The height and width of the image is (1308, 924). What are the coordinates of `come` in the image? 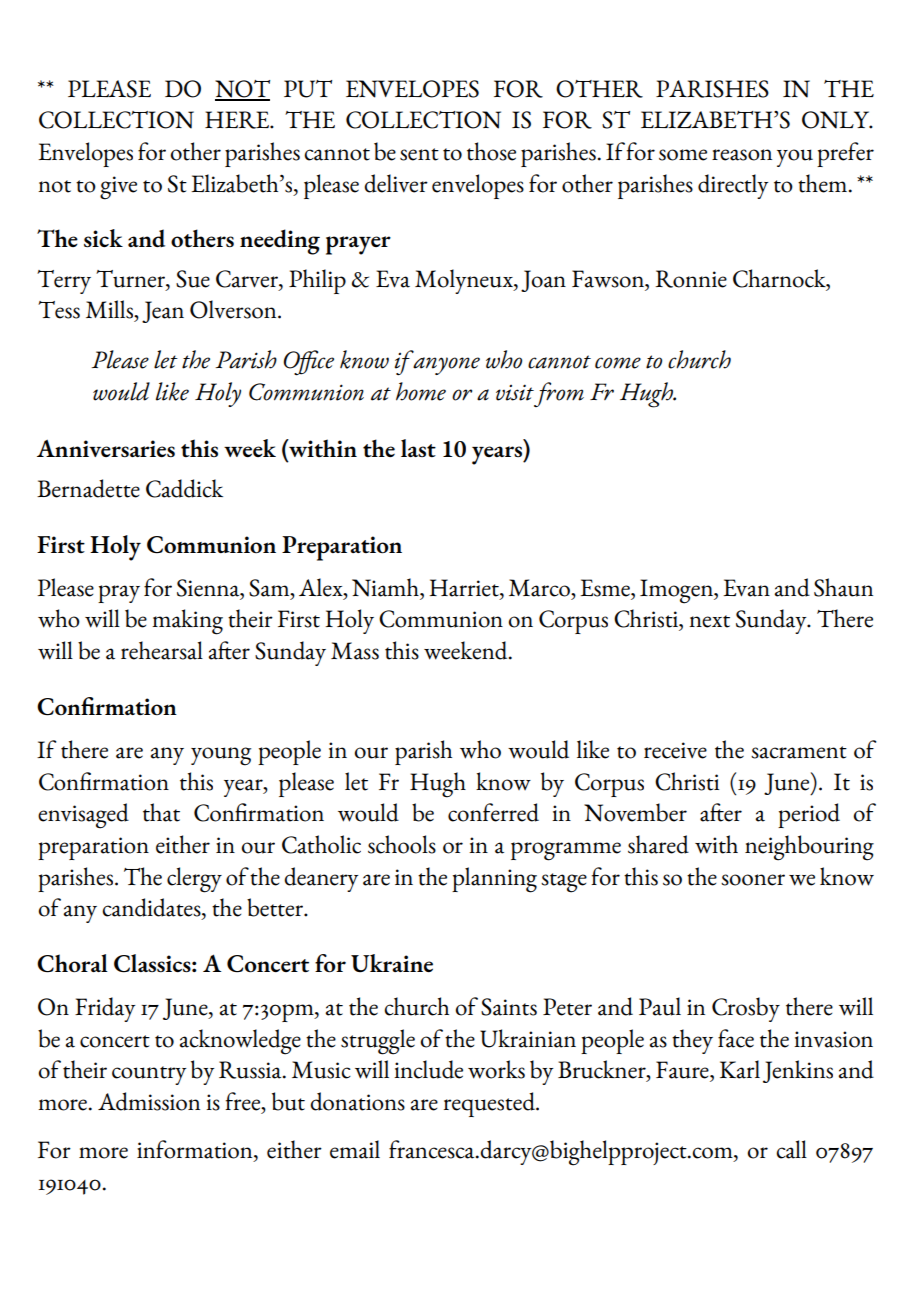 It's located at (618, 363).
